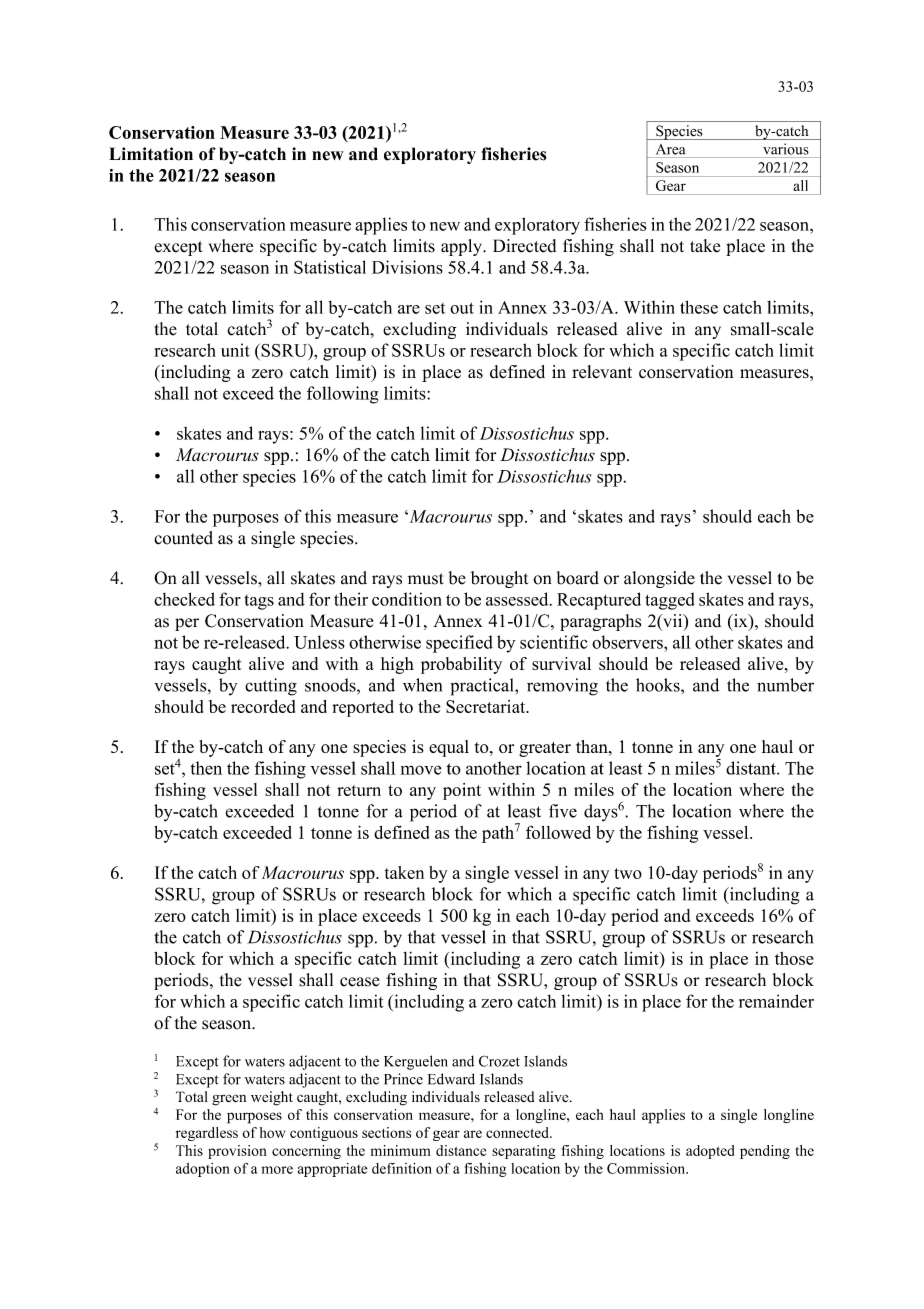  What do you see at coordinates (271, 687) in the screenshot?
I see `cutting` at bounding box center [271, 687].
